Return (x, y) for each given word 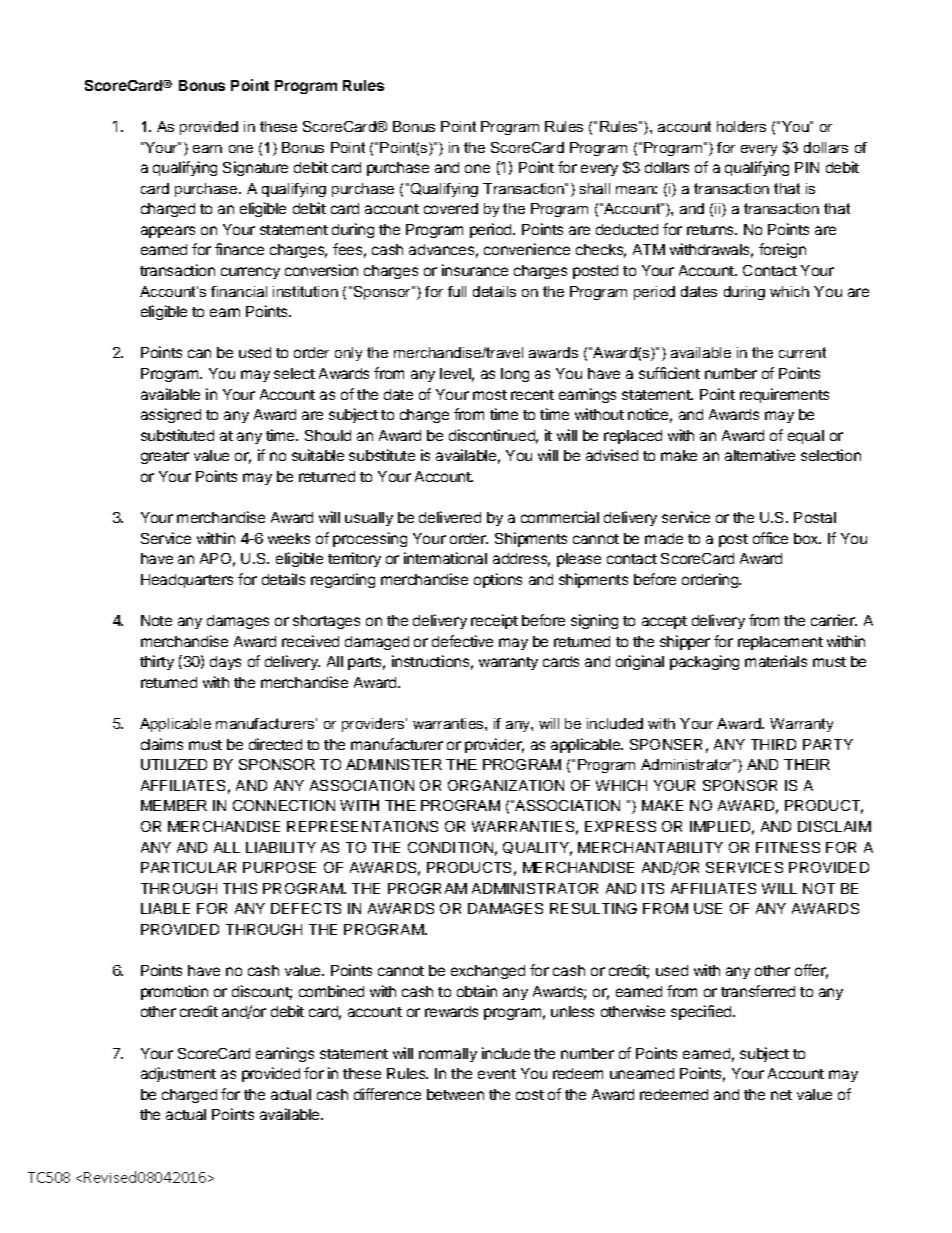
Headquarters (187, 581)
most (490, 395)
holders (741, 126)
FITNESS (788, 847)
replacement (780, 643)
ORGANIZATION (506, 785)
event (497, 1074)
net (781, 1095)
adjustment (178, 1074)
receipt (494, 621)
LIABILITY (281, 847)
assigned (171, 415)
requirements (784, 395)
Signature (255, 168)
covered (451, 208)
